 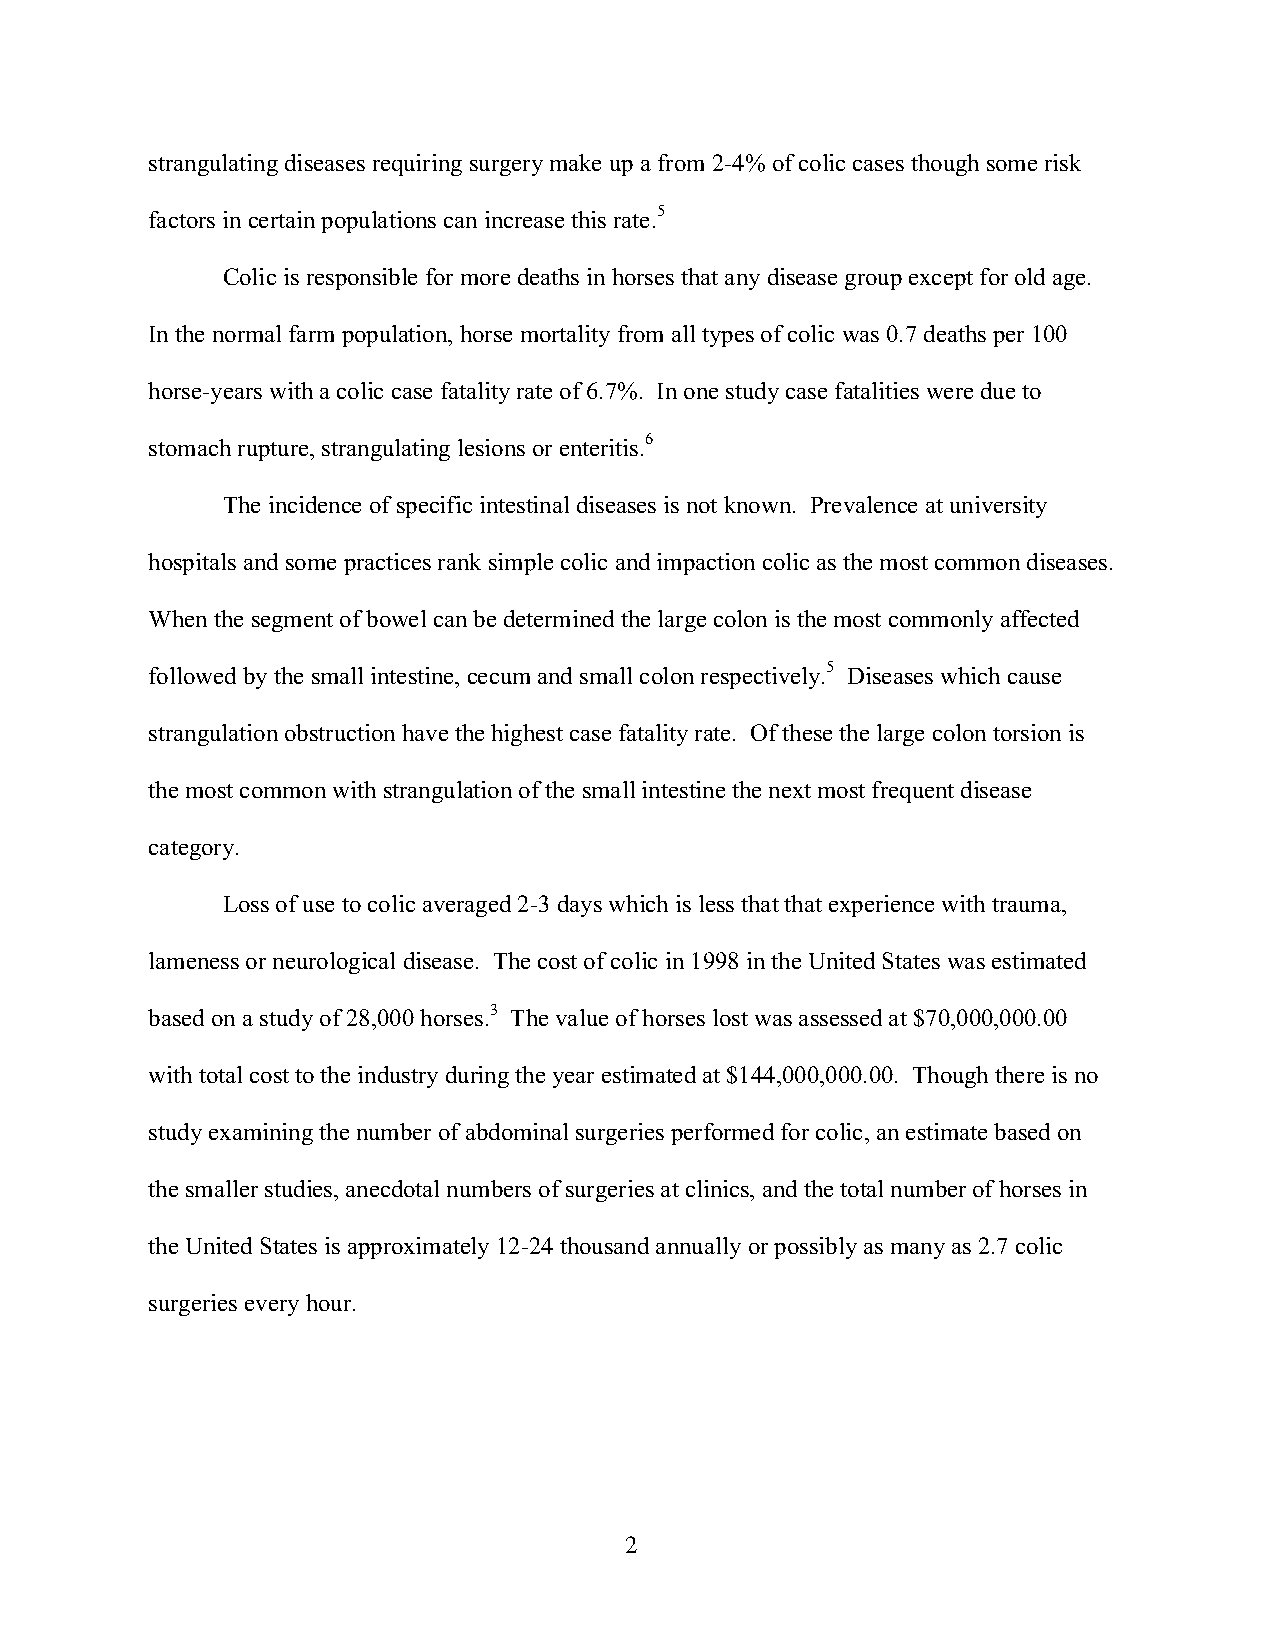 I want to click on impaction, so click(x=706, y=564).
